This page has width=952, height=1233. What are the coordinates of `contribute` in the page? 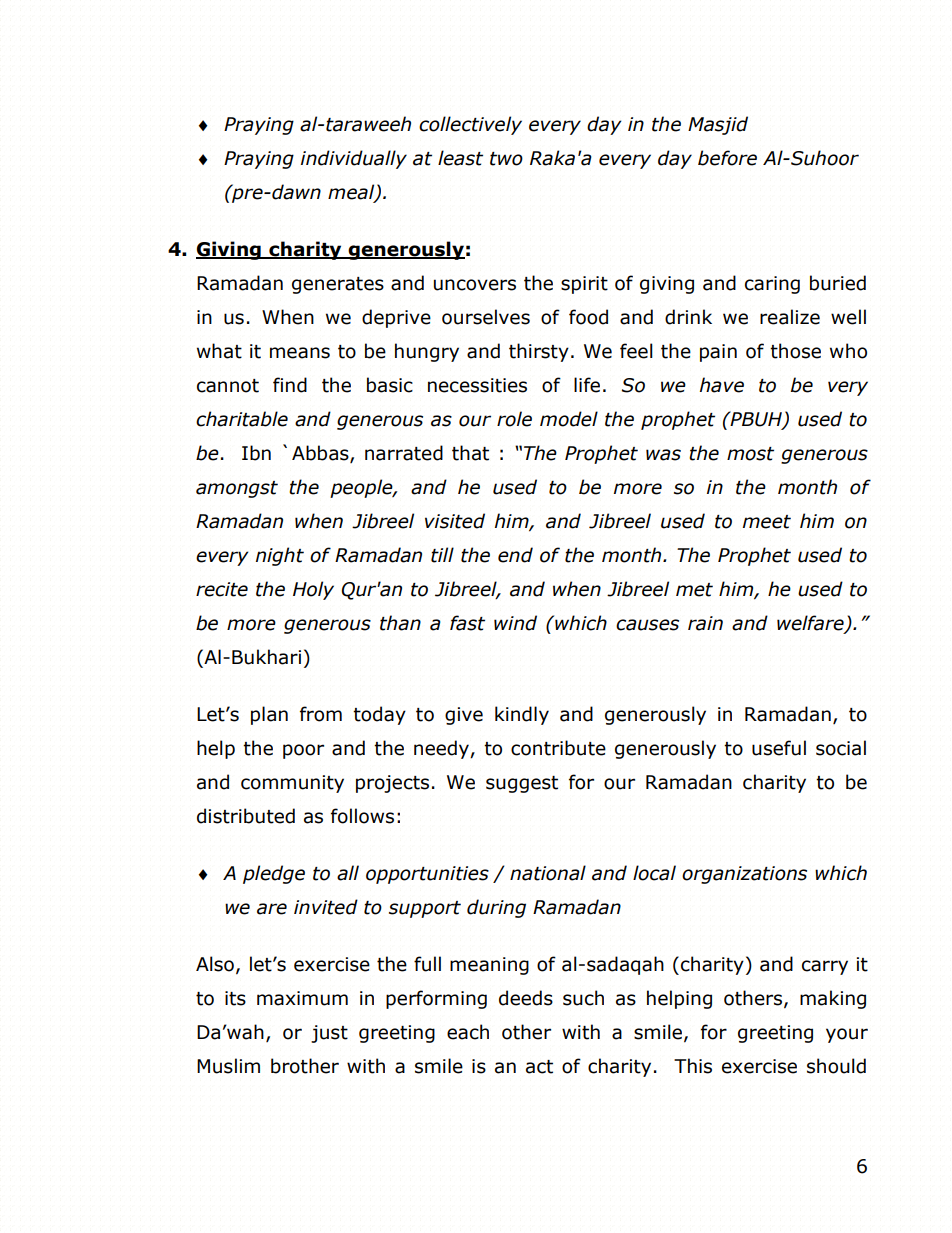 It's located at (558, 748).
